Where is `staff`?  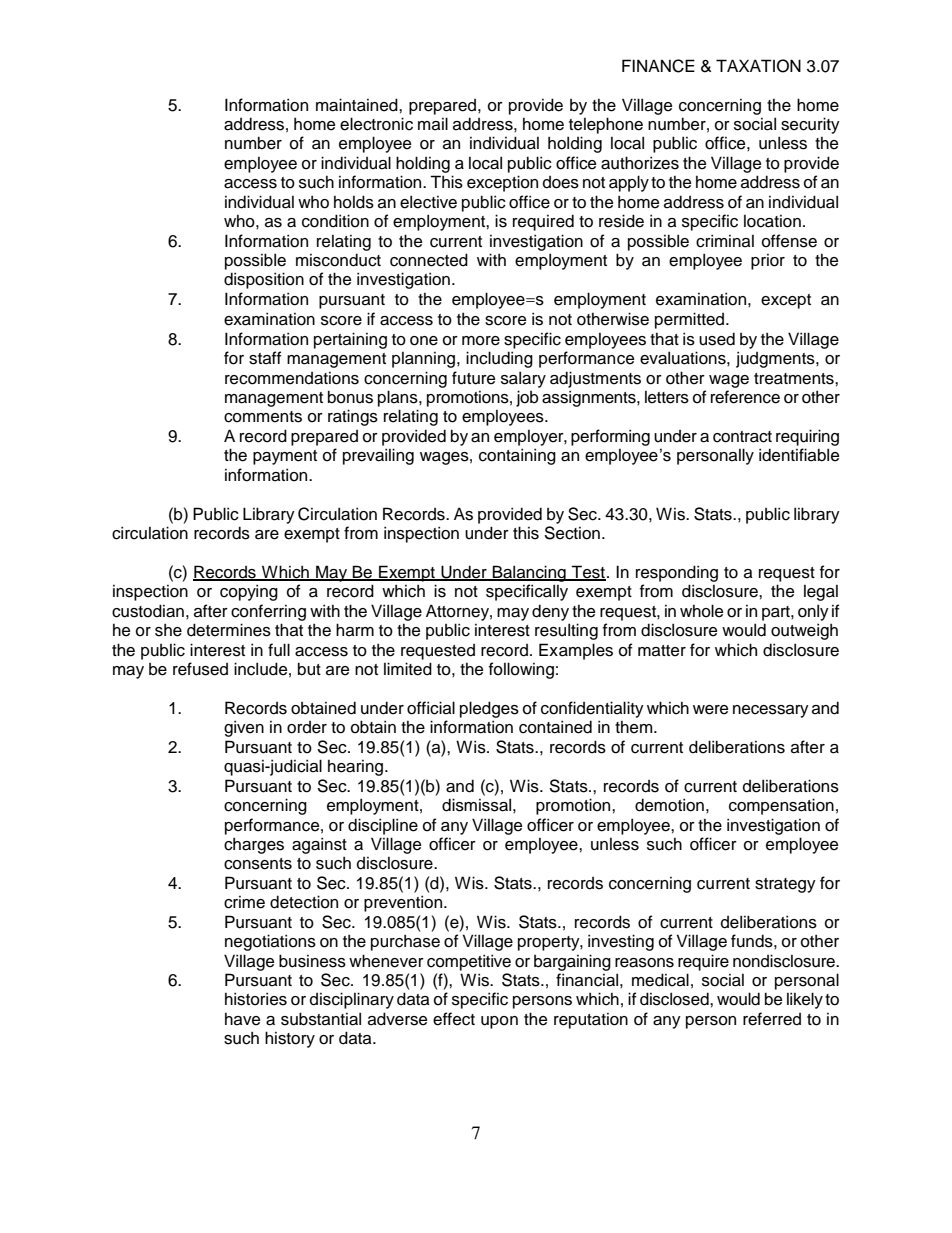
staff is located at coordinates (265, 358).
